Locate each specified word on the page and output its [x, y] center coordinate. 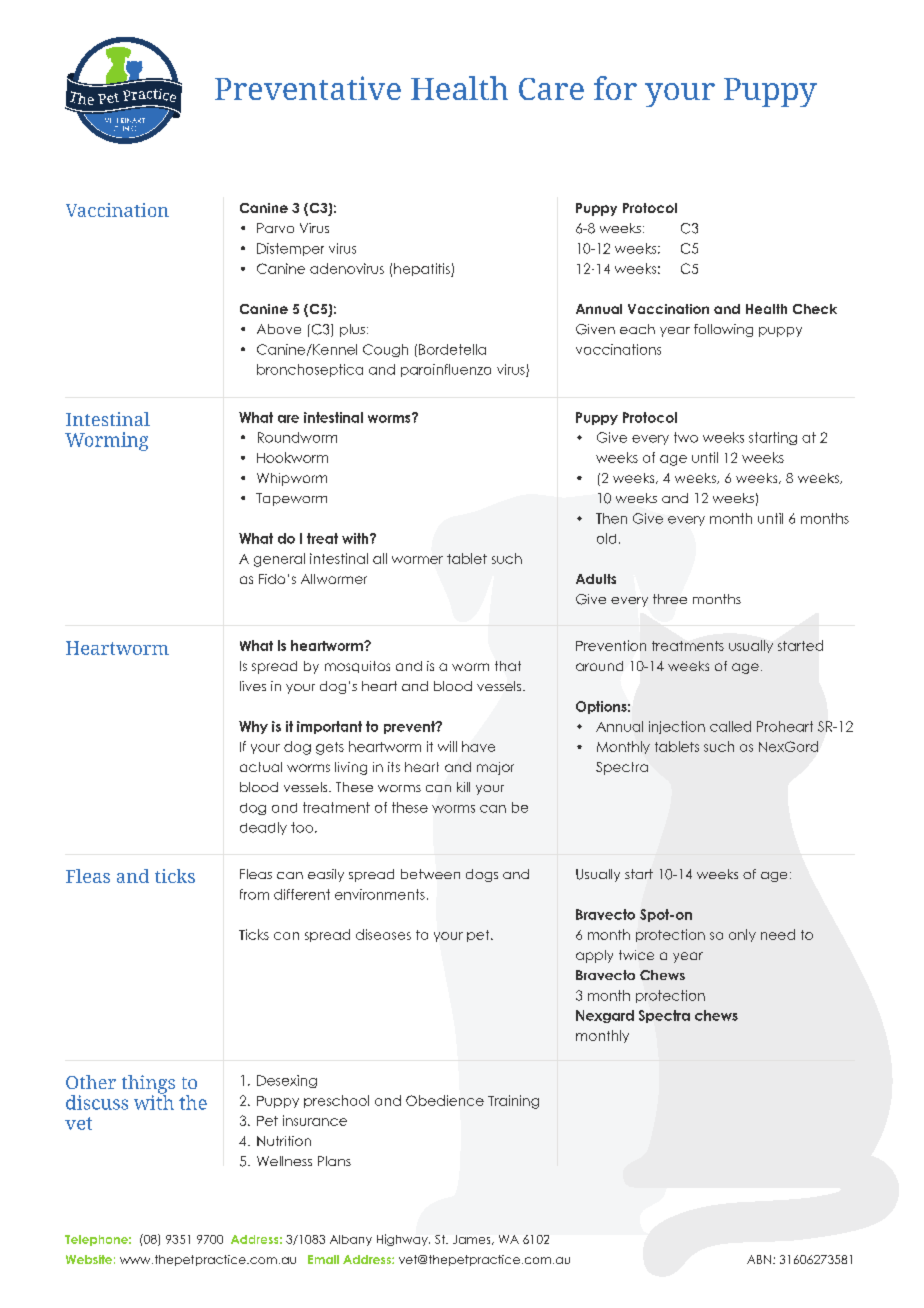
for [615, 88]
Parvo [275, 228]
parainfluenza [446, 370]
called [730, 726]
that [508, 666]
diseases [383, 934]
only [742, 935]
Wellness [284, 1161]
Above [279, 329]
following [723, 330]
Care [551, 89]
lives [253, 686]
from [254, 894]
